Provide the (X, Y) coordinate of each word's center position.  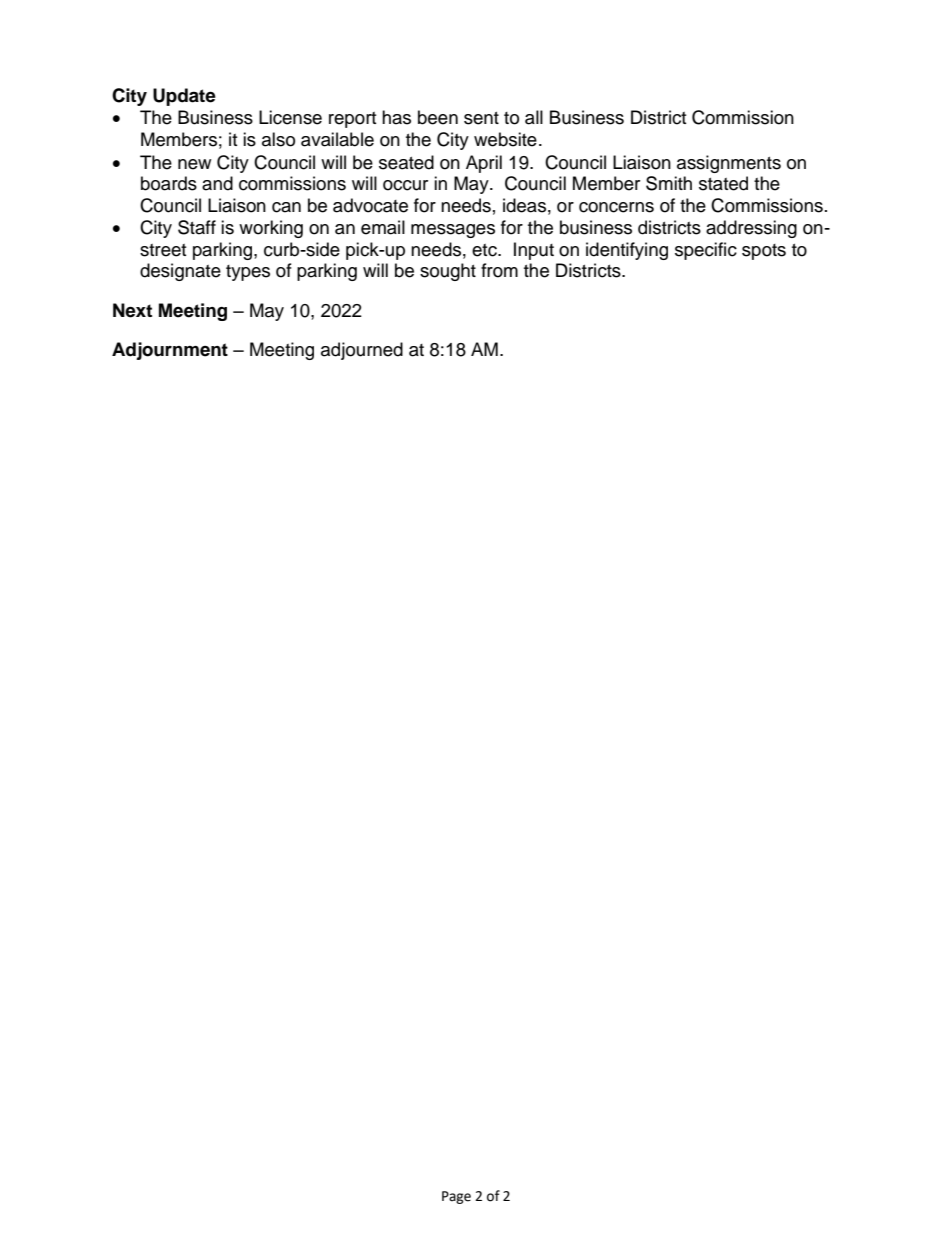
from (499, 270)
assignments (729, 164)
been (438, 117)
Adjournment (170, 351)
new (194, 164)
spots (764, 252)
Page (456, 1197)
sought (448, 272)
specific (706, 251)
